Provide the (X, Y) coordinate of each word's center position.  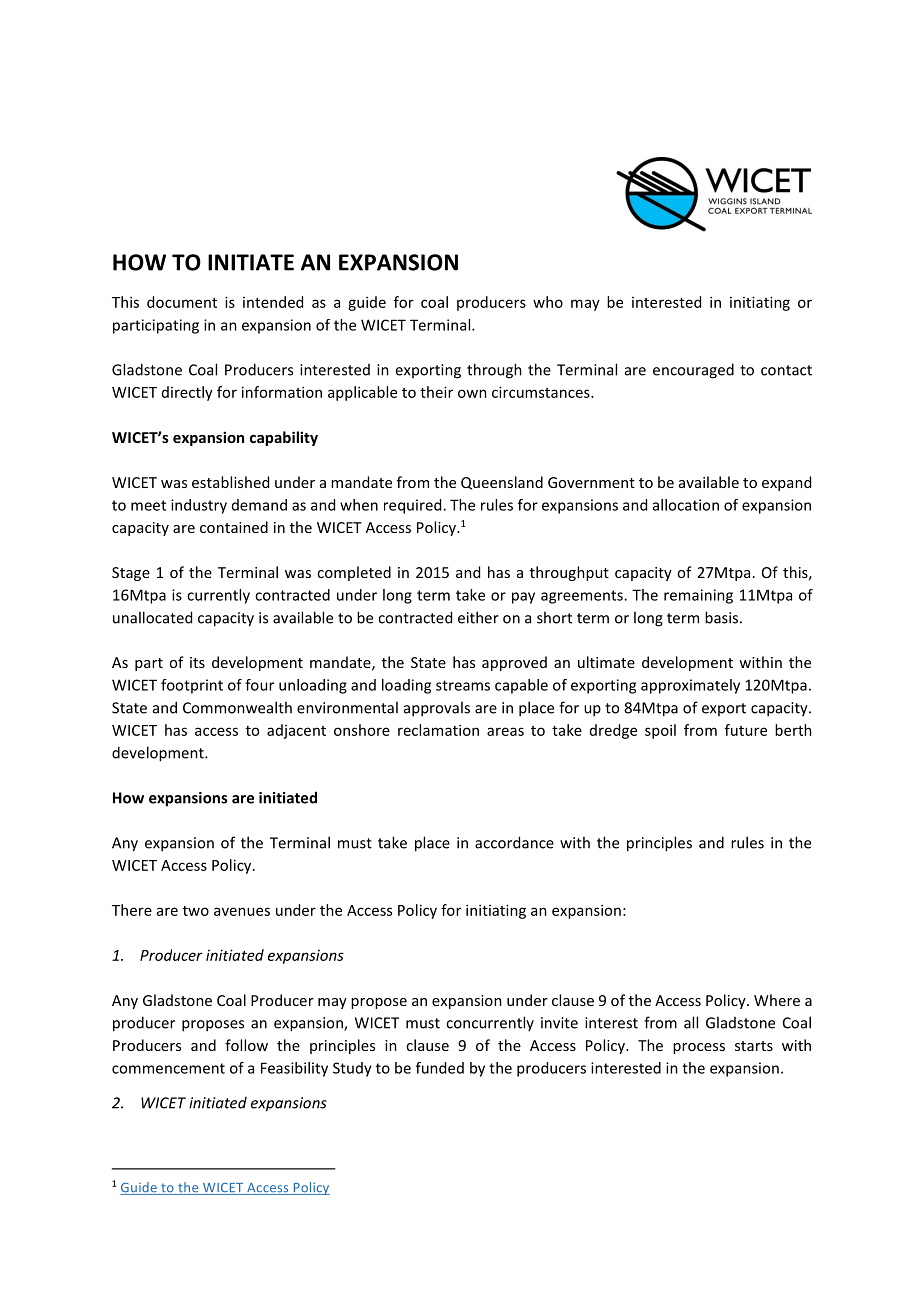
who (548, 302)
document (182, 302)
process (699, 1048)
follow (246, 1045)
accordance (514, 842)
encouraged (693, 371)
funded (440, 1068)
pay (523, 598)
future (746, 730)
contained (234, 527)
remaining (698, 596)
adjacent (296, 731)
